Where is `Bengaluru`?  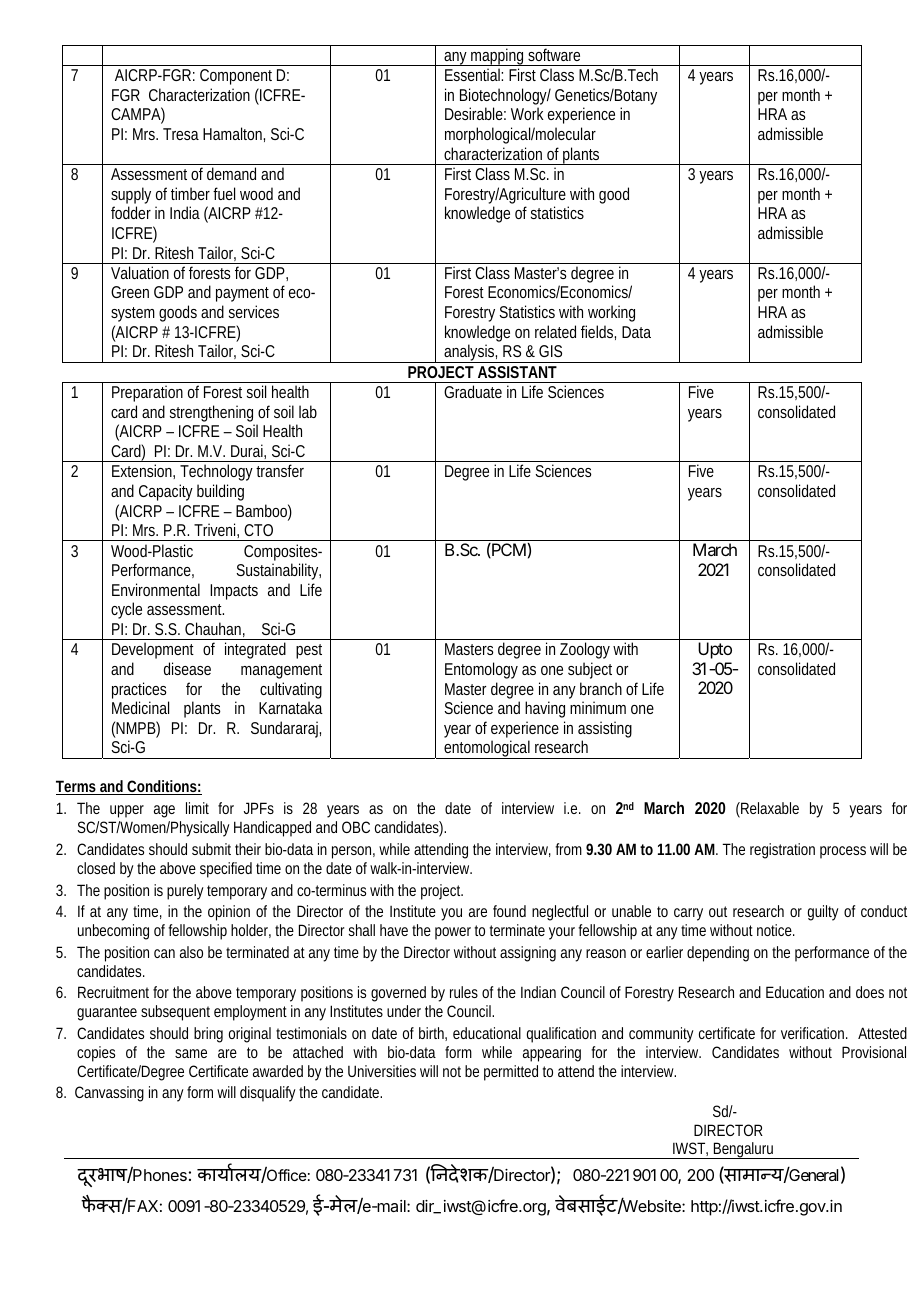
Bengaluru is located at coordinates (744, 1150).
